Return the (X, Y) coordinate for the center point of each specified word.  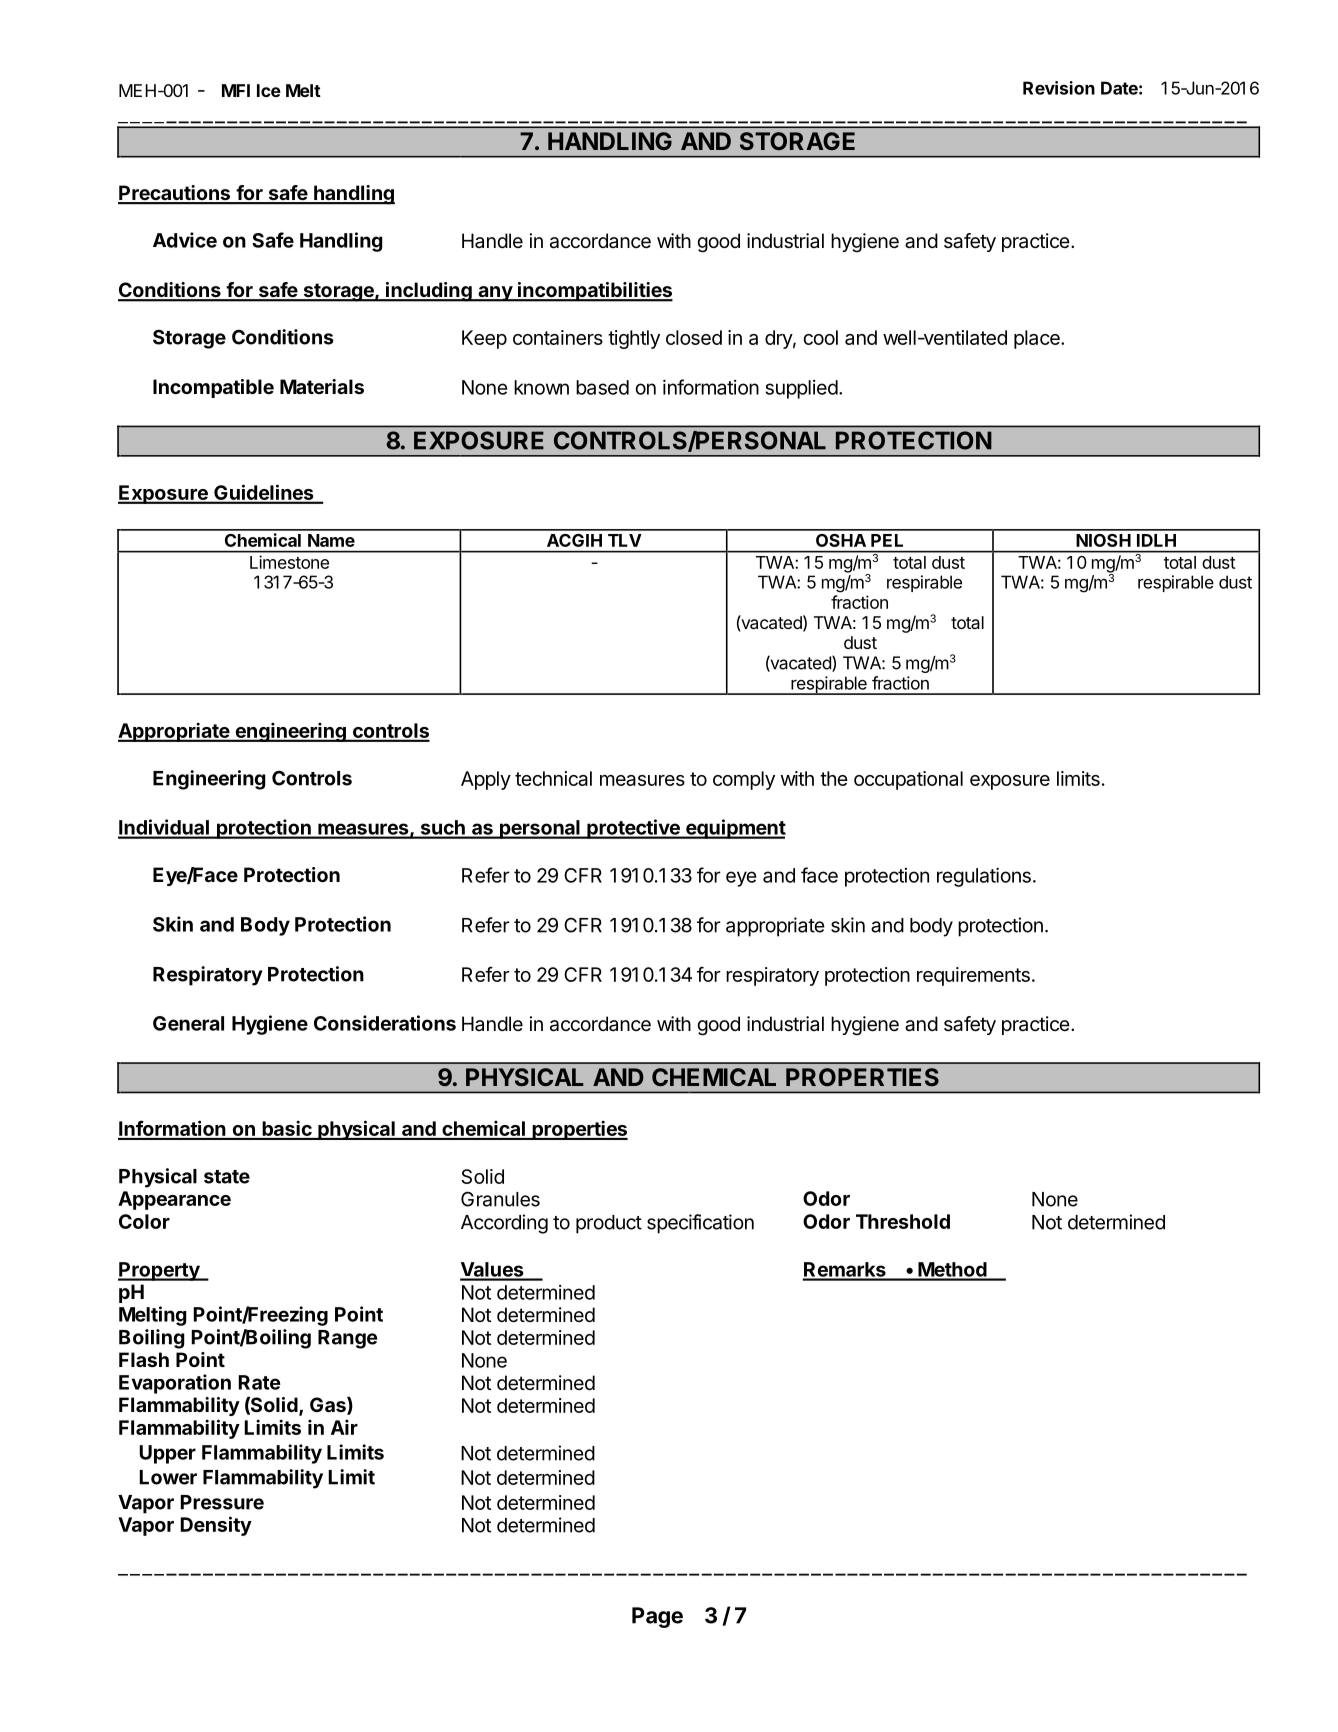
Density (216, 1526)
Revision (1059, 88)
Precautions (175, 194)
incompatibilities (594, 292)
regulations (984, 877)
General (188, 1023)
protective (633, 829)
